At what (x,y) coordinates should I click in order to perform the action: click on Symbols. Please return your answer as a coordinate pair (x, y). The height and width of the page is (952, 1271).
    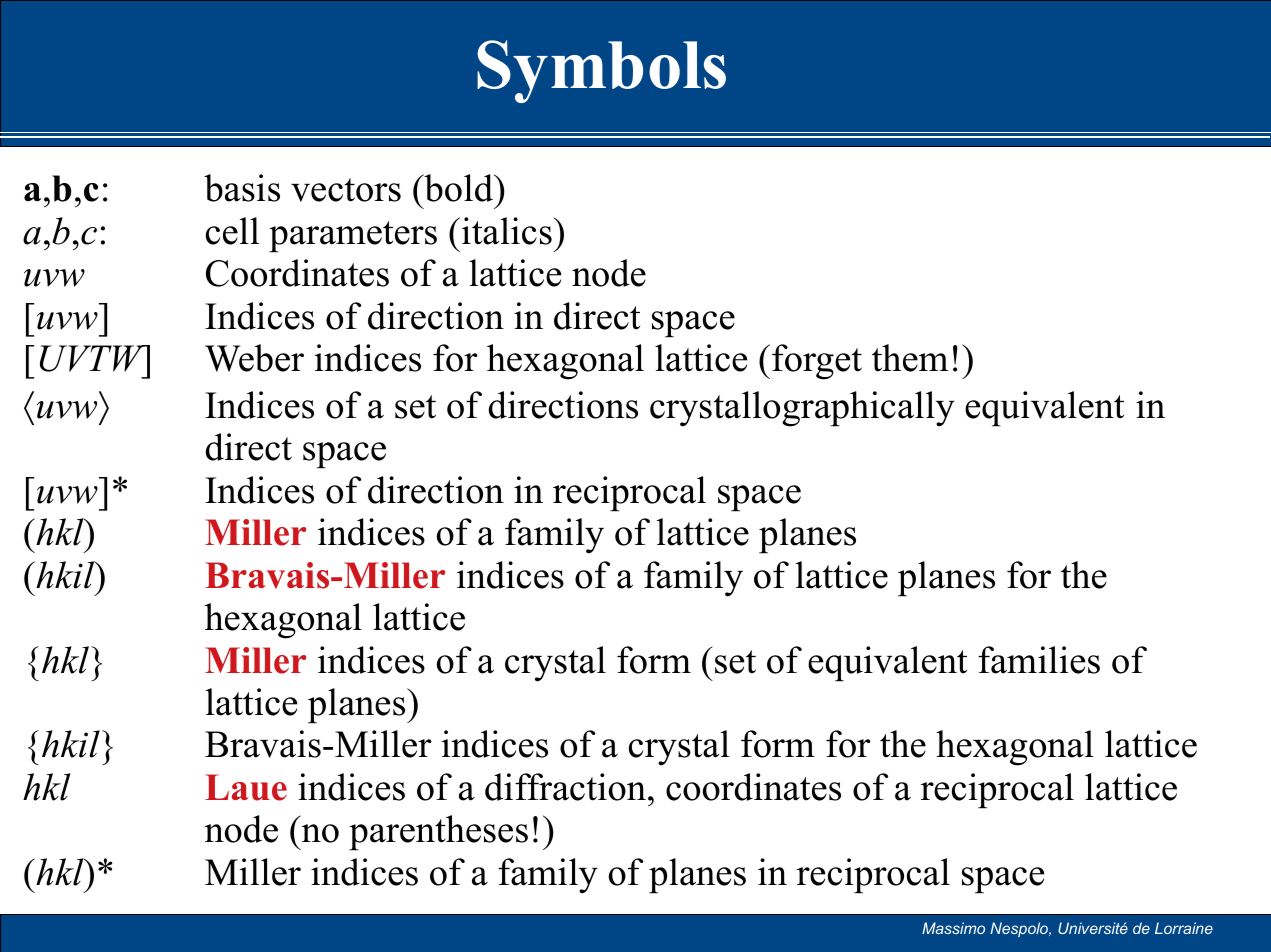
    Looking at the image, I should click on (601, 71).
